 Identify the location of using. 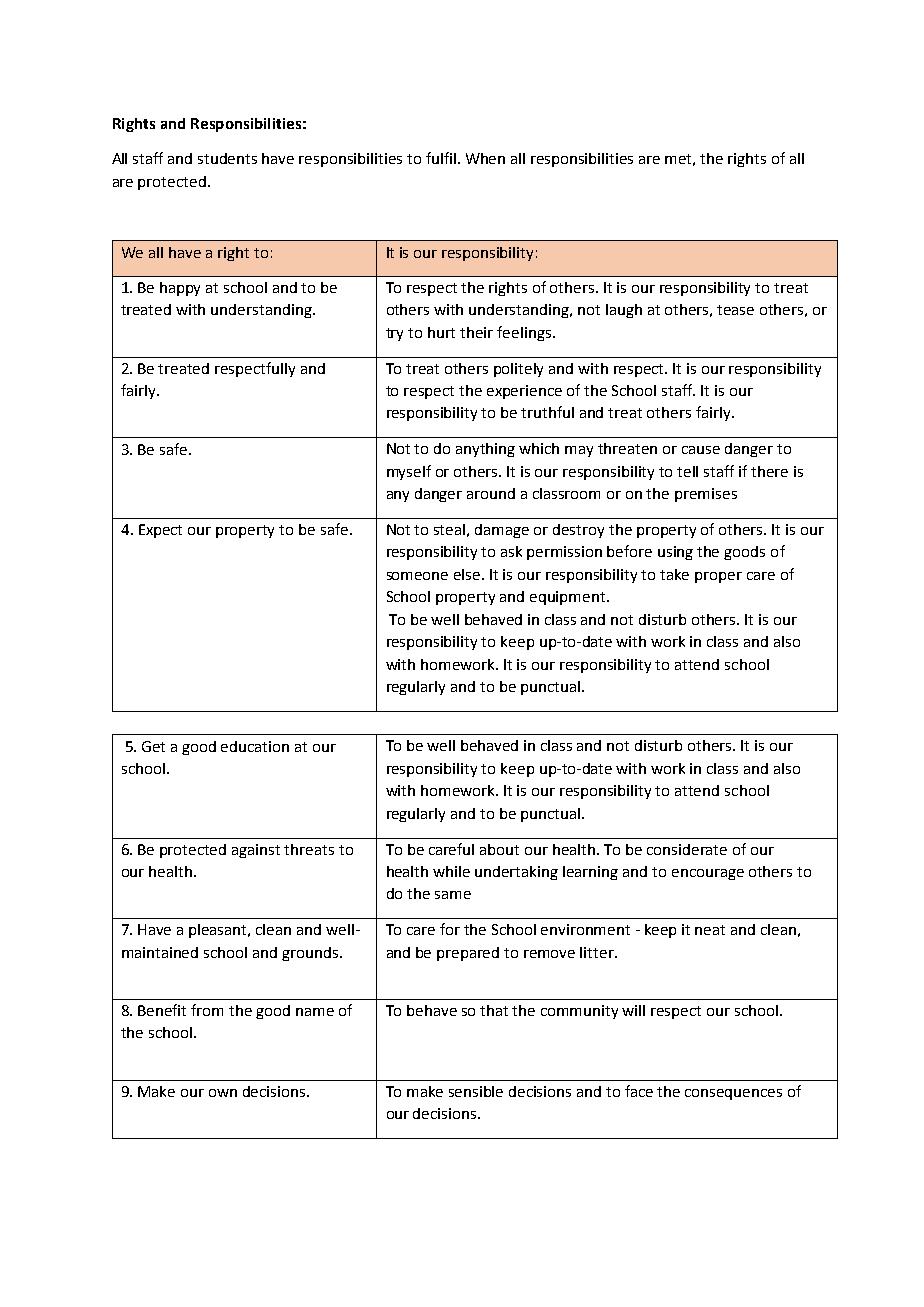
(675, 553).
